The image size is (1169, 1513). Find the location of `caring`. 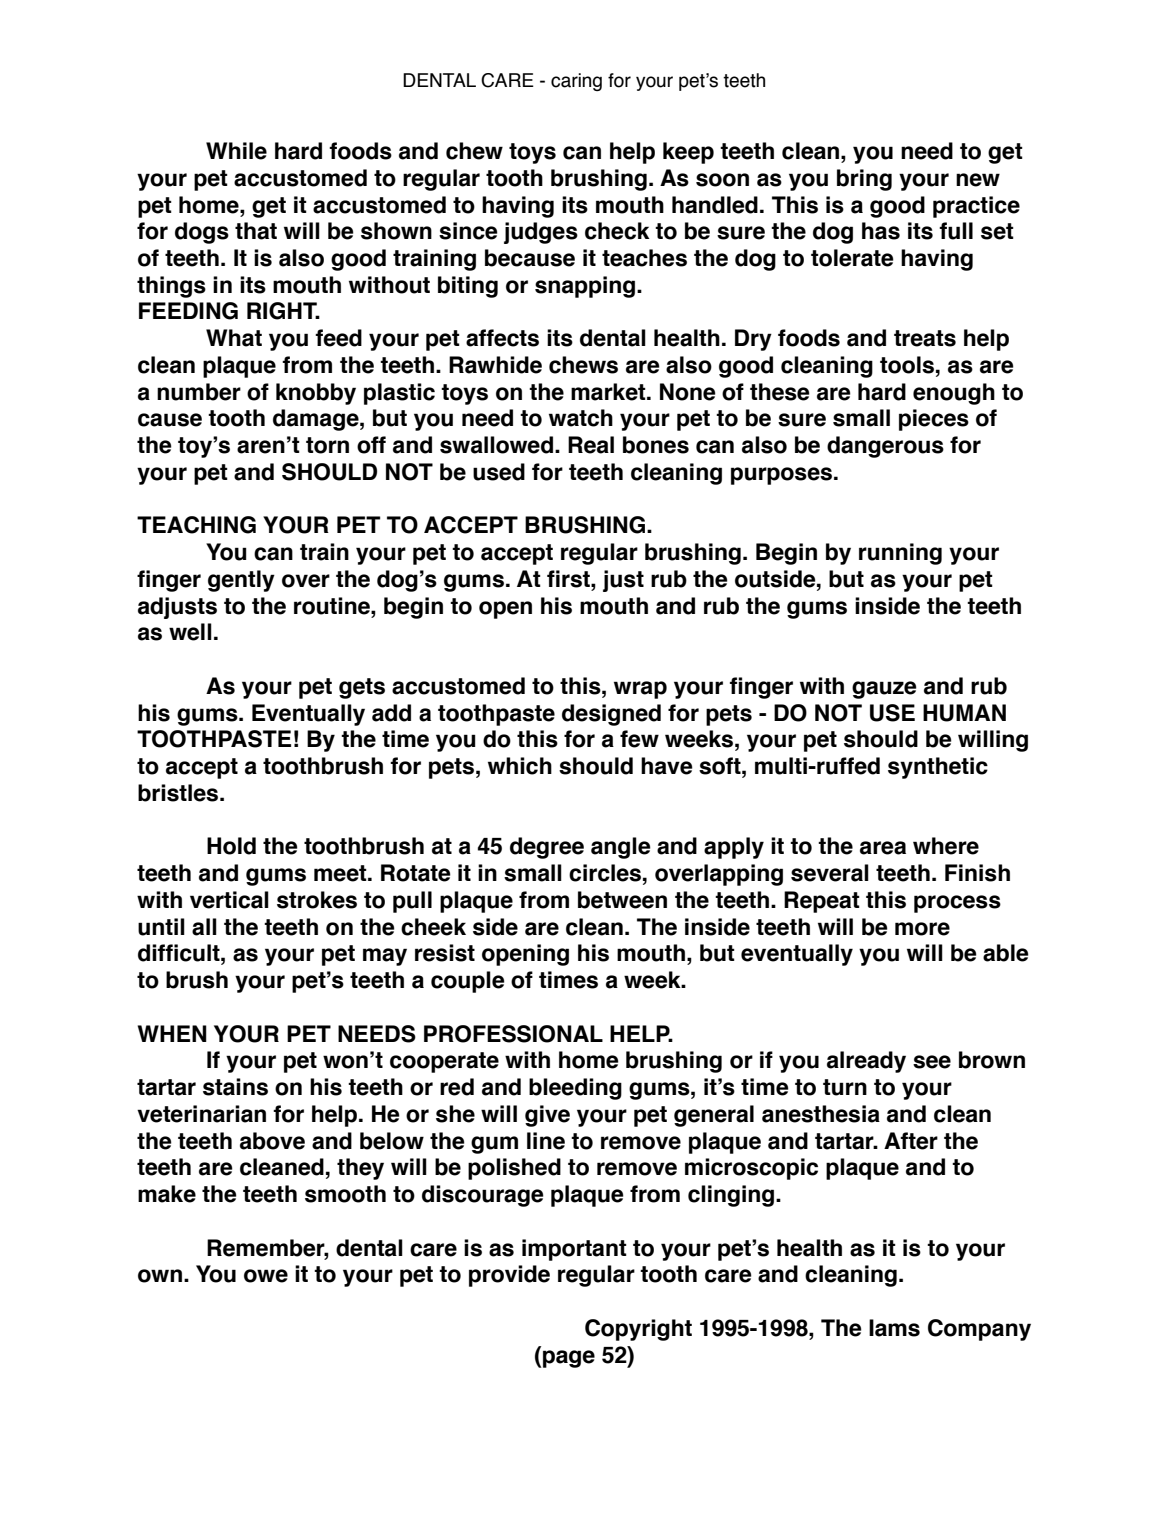

caring is located at coordinates (576, 82).
